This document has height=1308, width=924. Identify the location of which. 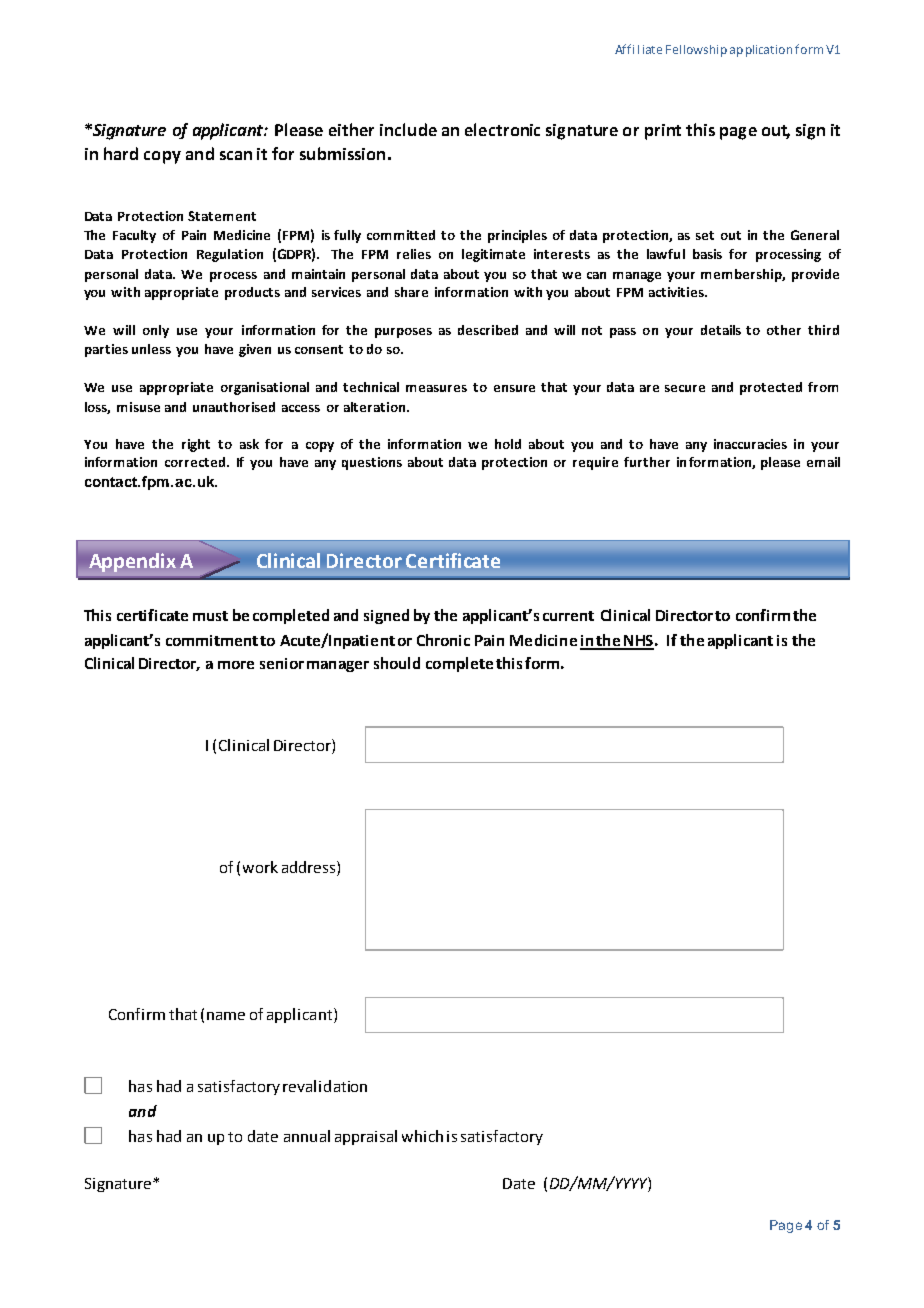
(422, 1136).
